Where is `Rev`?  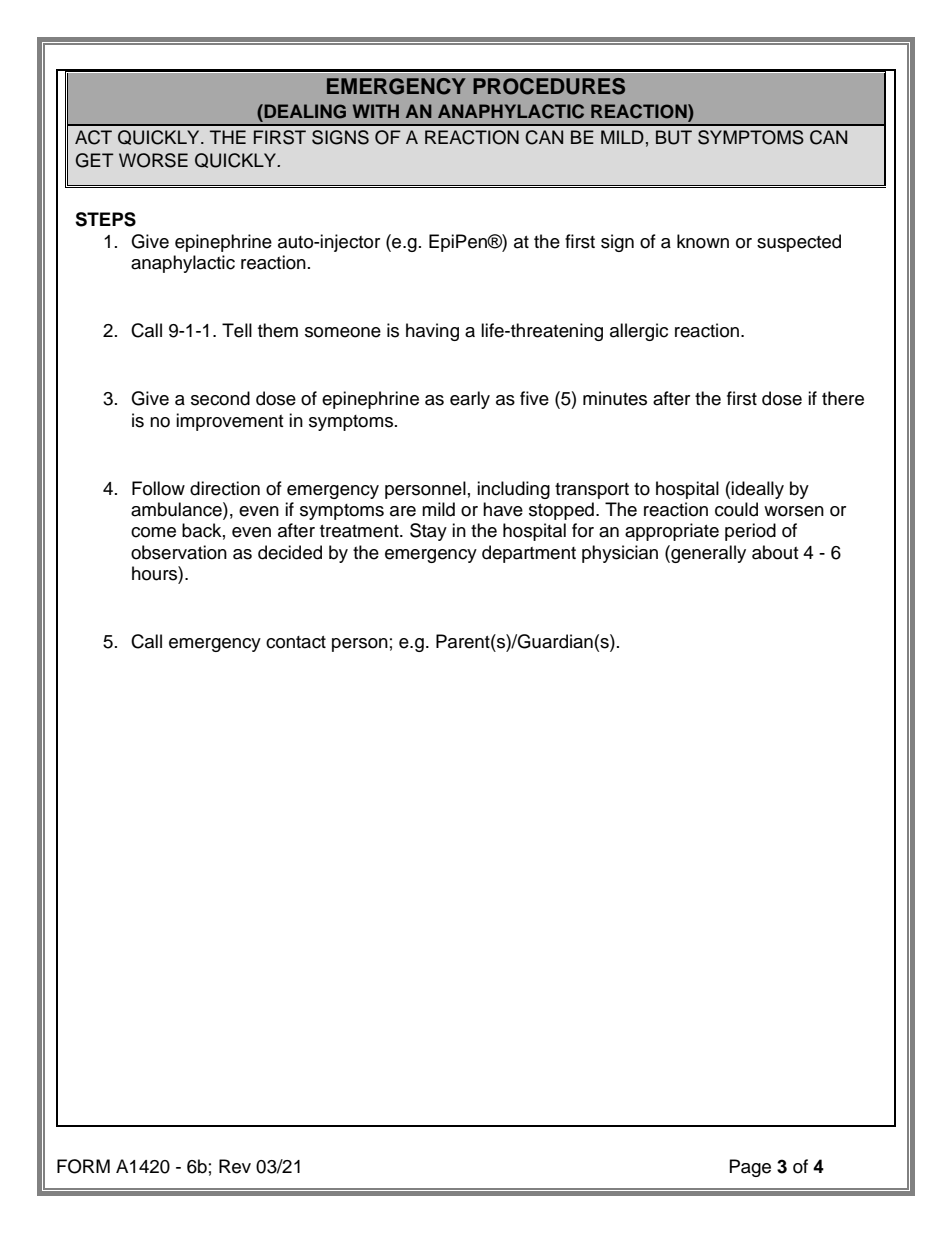
Rev is located at coordinates (235, 1166).
